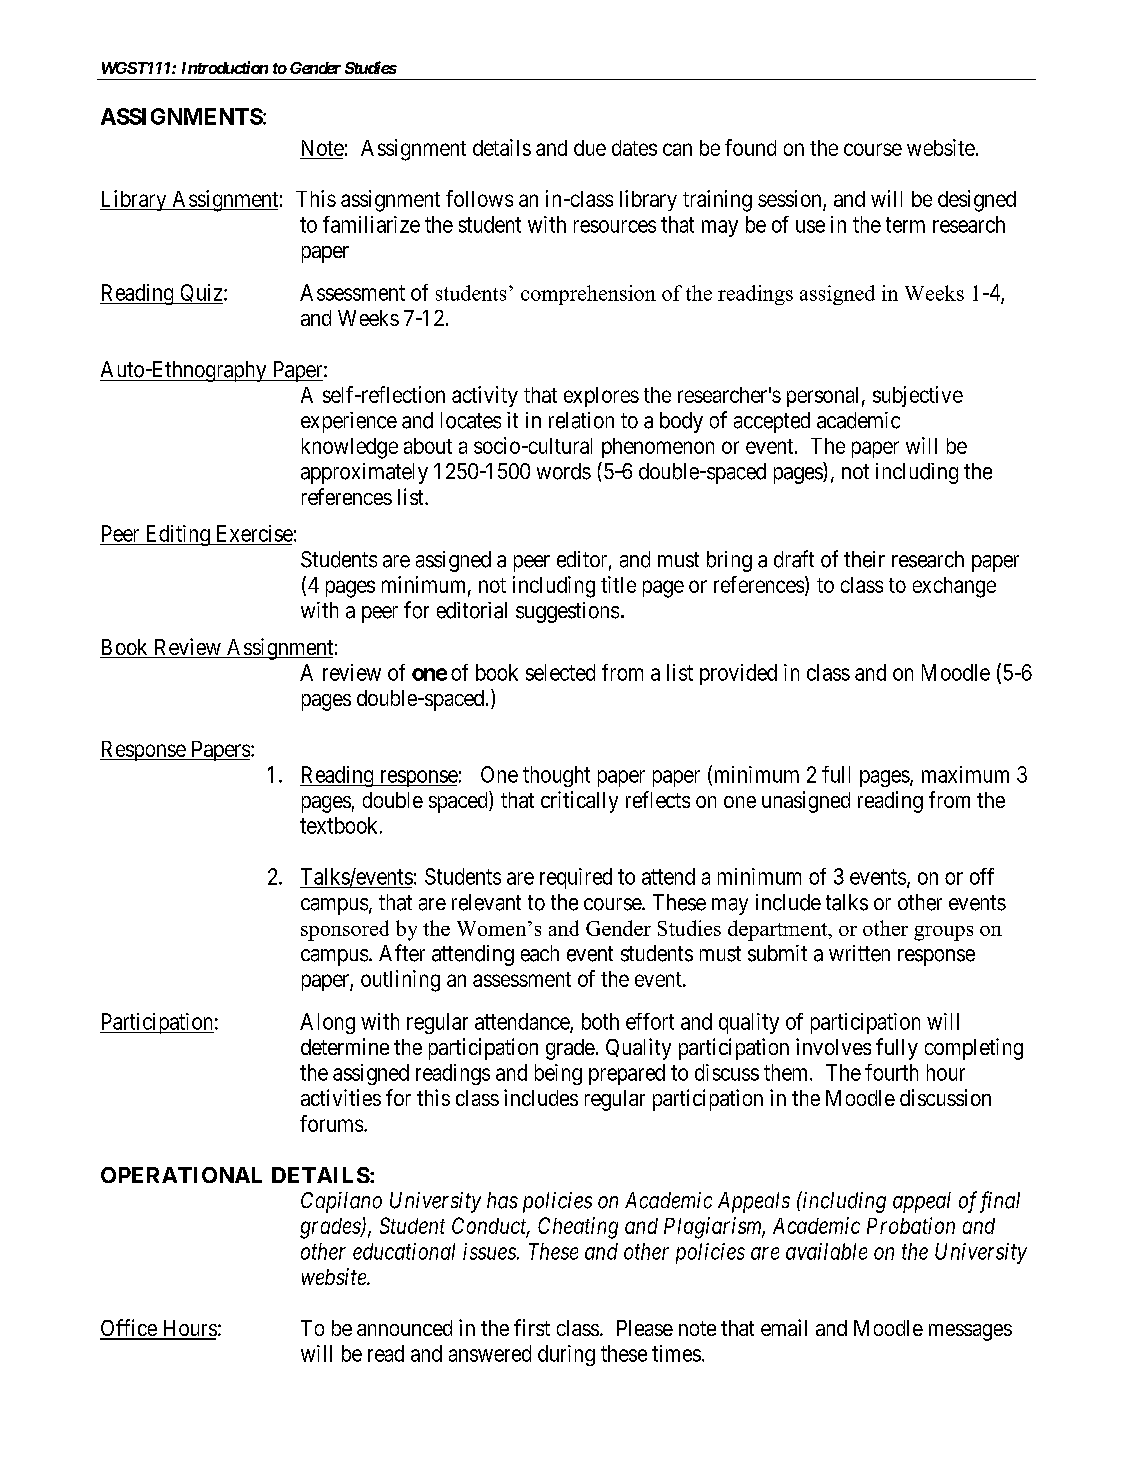  Describe the element at coordinates (965, 774) in the document. I see `maximum` at that location.
